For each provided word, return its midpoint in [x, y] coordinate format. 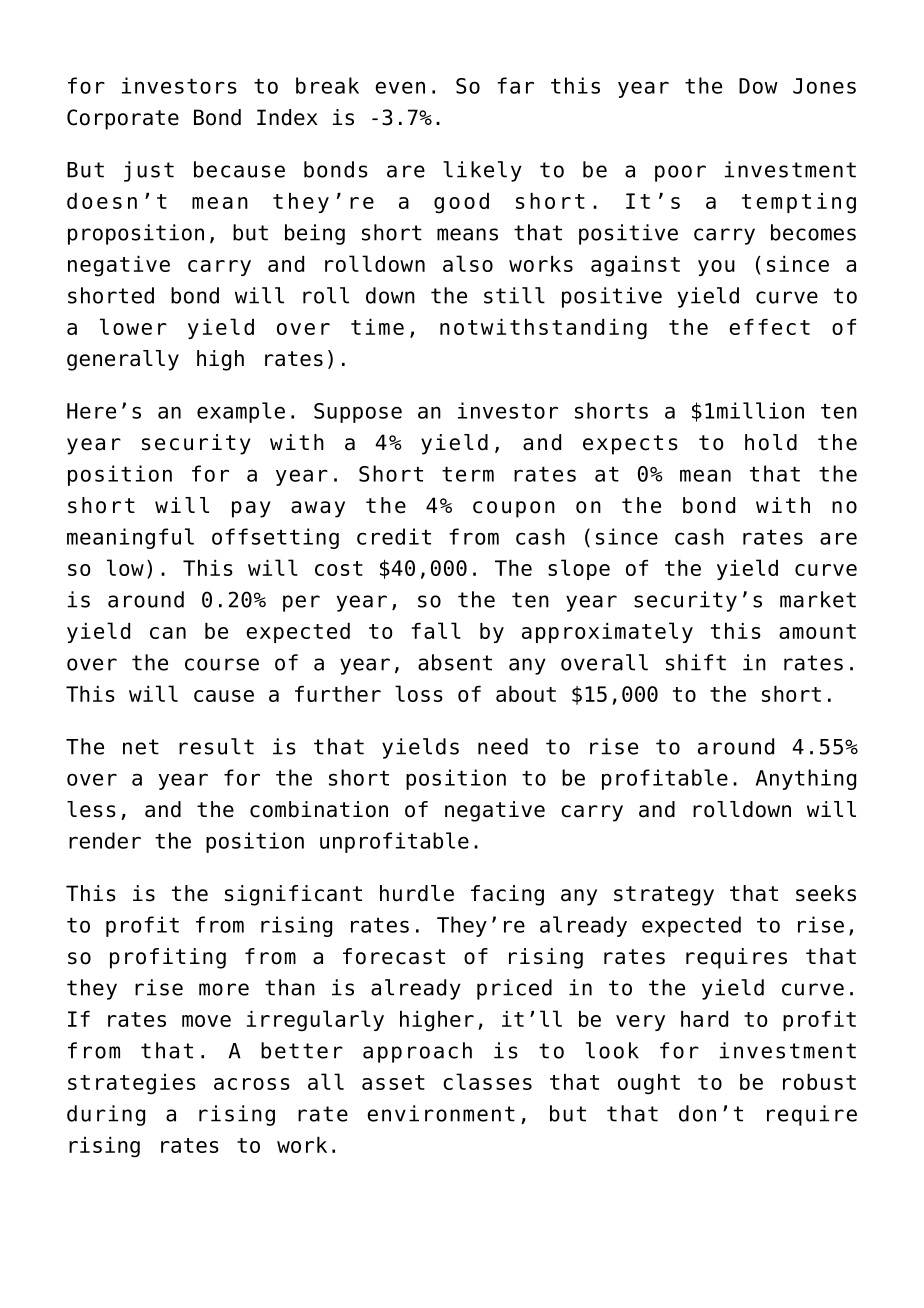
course [222, 664]
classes [487, 1081]
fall [436, 630]
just [149, 171]
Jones [824, 86]
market [818, 599]
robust [819, 1082]
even [400, 87]
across [252, 1084]
